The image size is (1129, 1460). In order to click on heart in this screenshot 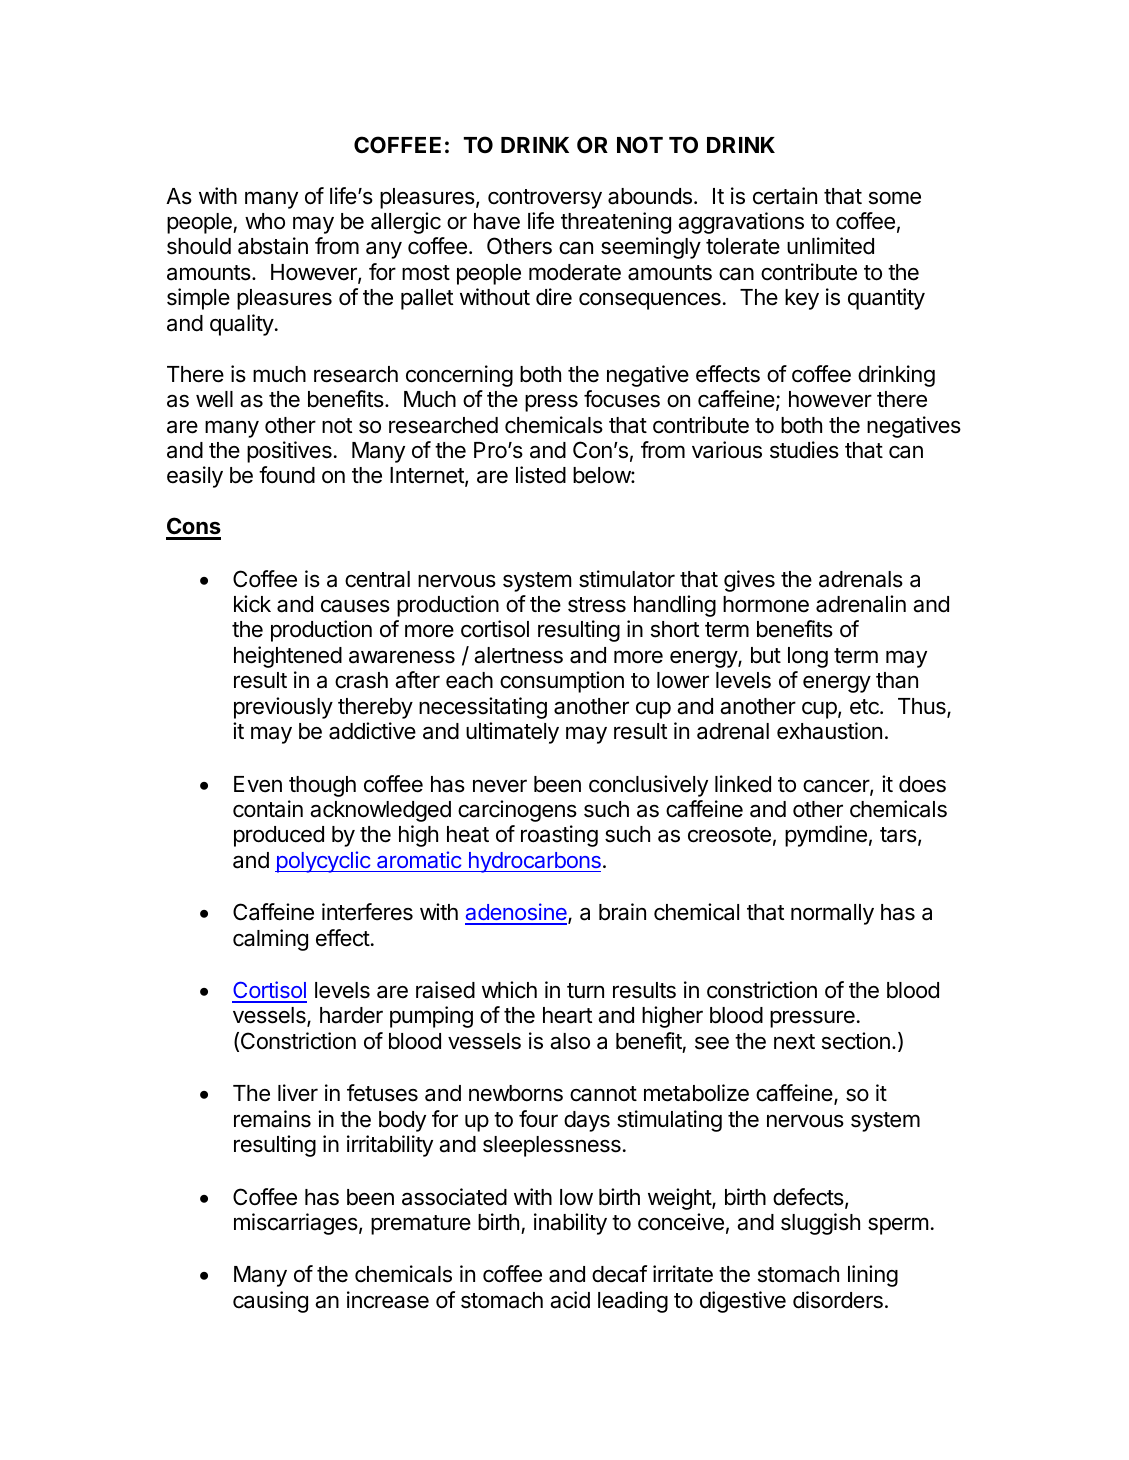, I will do `click(567, 1015)`.
